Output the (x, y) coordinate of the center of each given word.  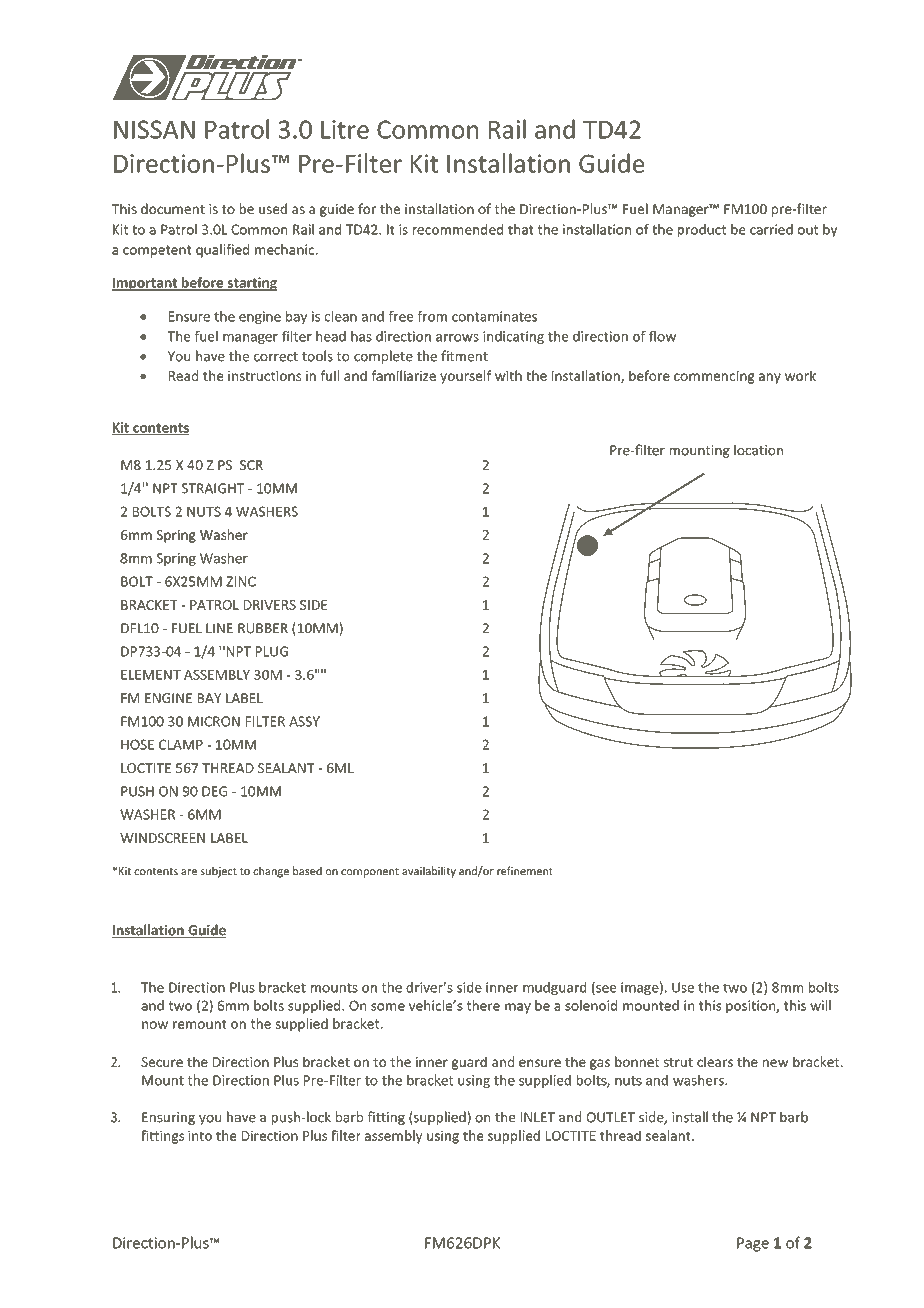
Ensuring (168, 1118)
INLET (538, 1117)
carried (771, 229)
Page (753, 1244)
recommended (458, 229)
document (173, 208)
